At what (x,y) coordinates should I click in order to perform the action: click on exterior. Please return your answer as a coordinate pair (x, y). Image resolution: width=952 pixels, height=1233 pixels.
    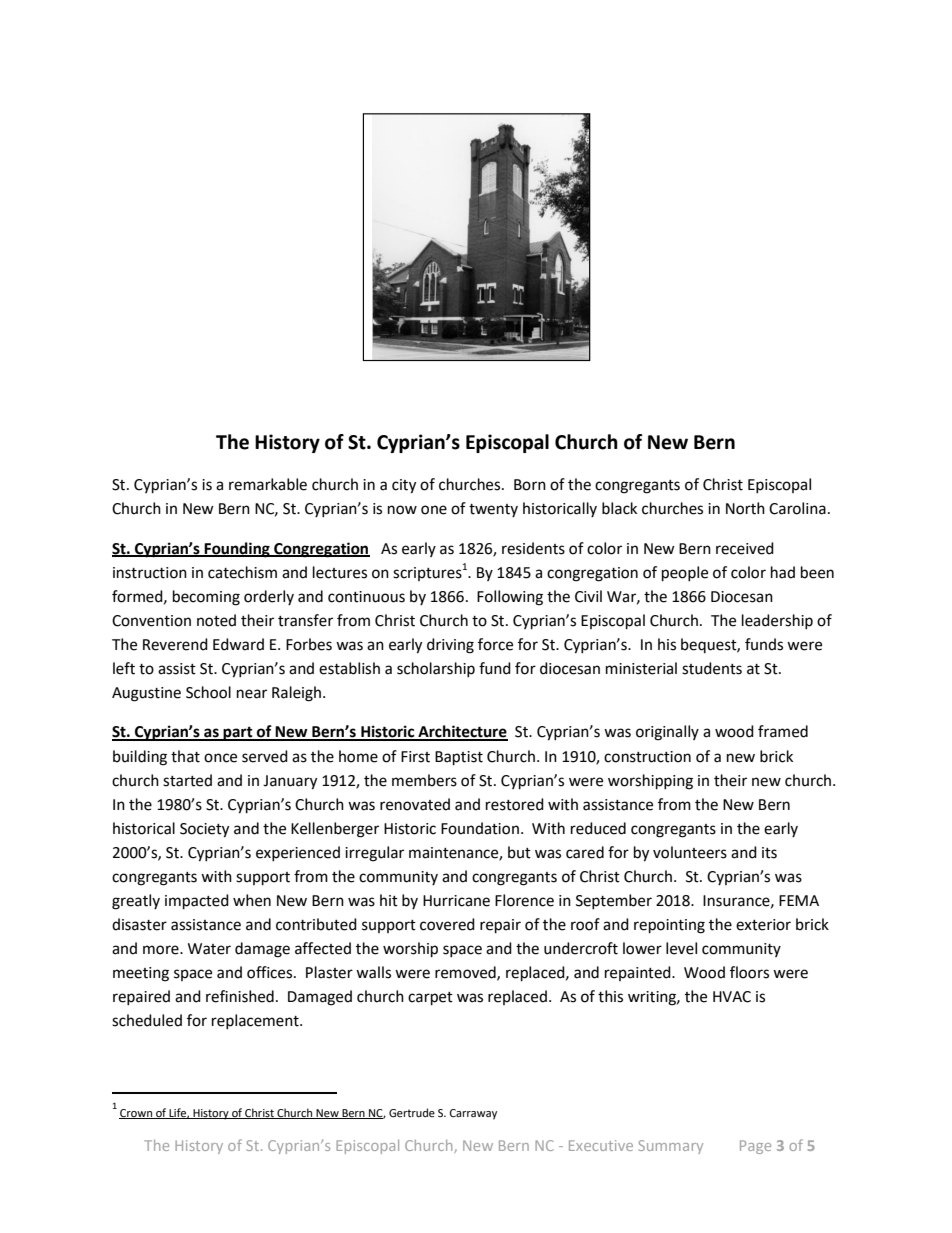
    Looking at the image, I should click on (763, 925).
